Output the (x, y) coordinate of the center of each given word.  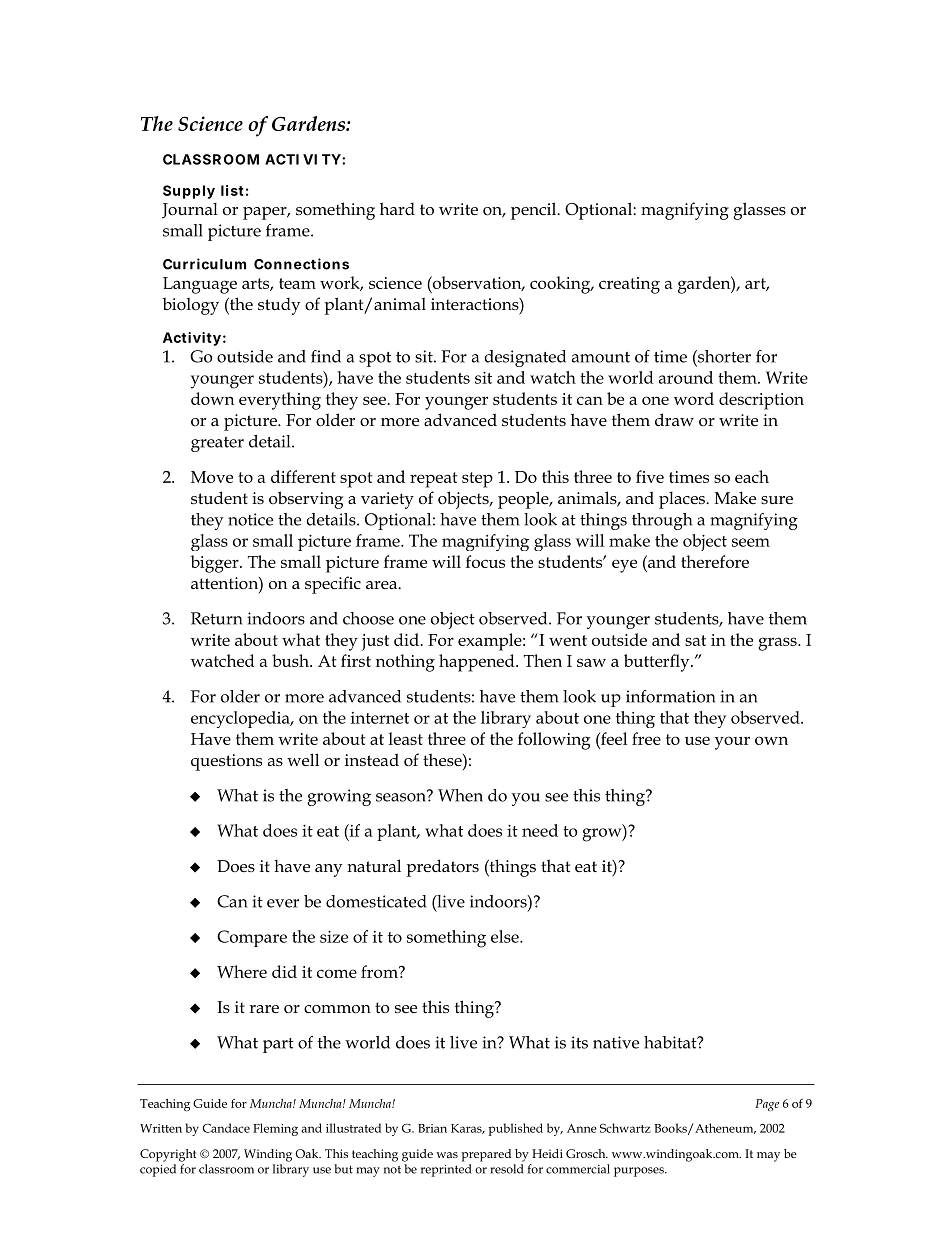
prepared (486, 1155)
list (232, 190)
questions (226, 762)
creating (629, 285)
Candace (226, 1128)
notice (250, 519)
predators (443, 868)
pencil (535, 211)
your (732, 743)
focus (485, 561)
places (683, 500)
